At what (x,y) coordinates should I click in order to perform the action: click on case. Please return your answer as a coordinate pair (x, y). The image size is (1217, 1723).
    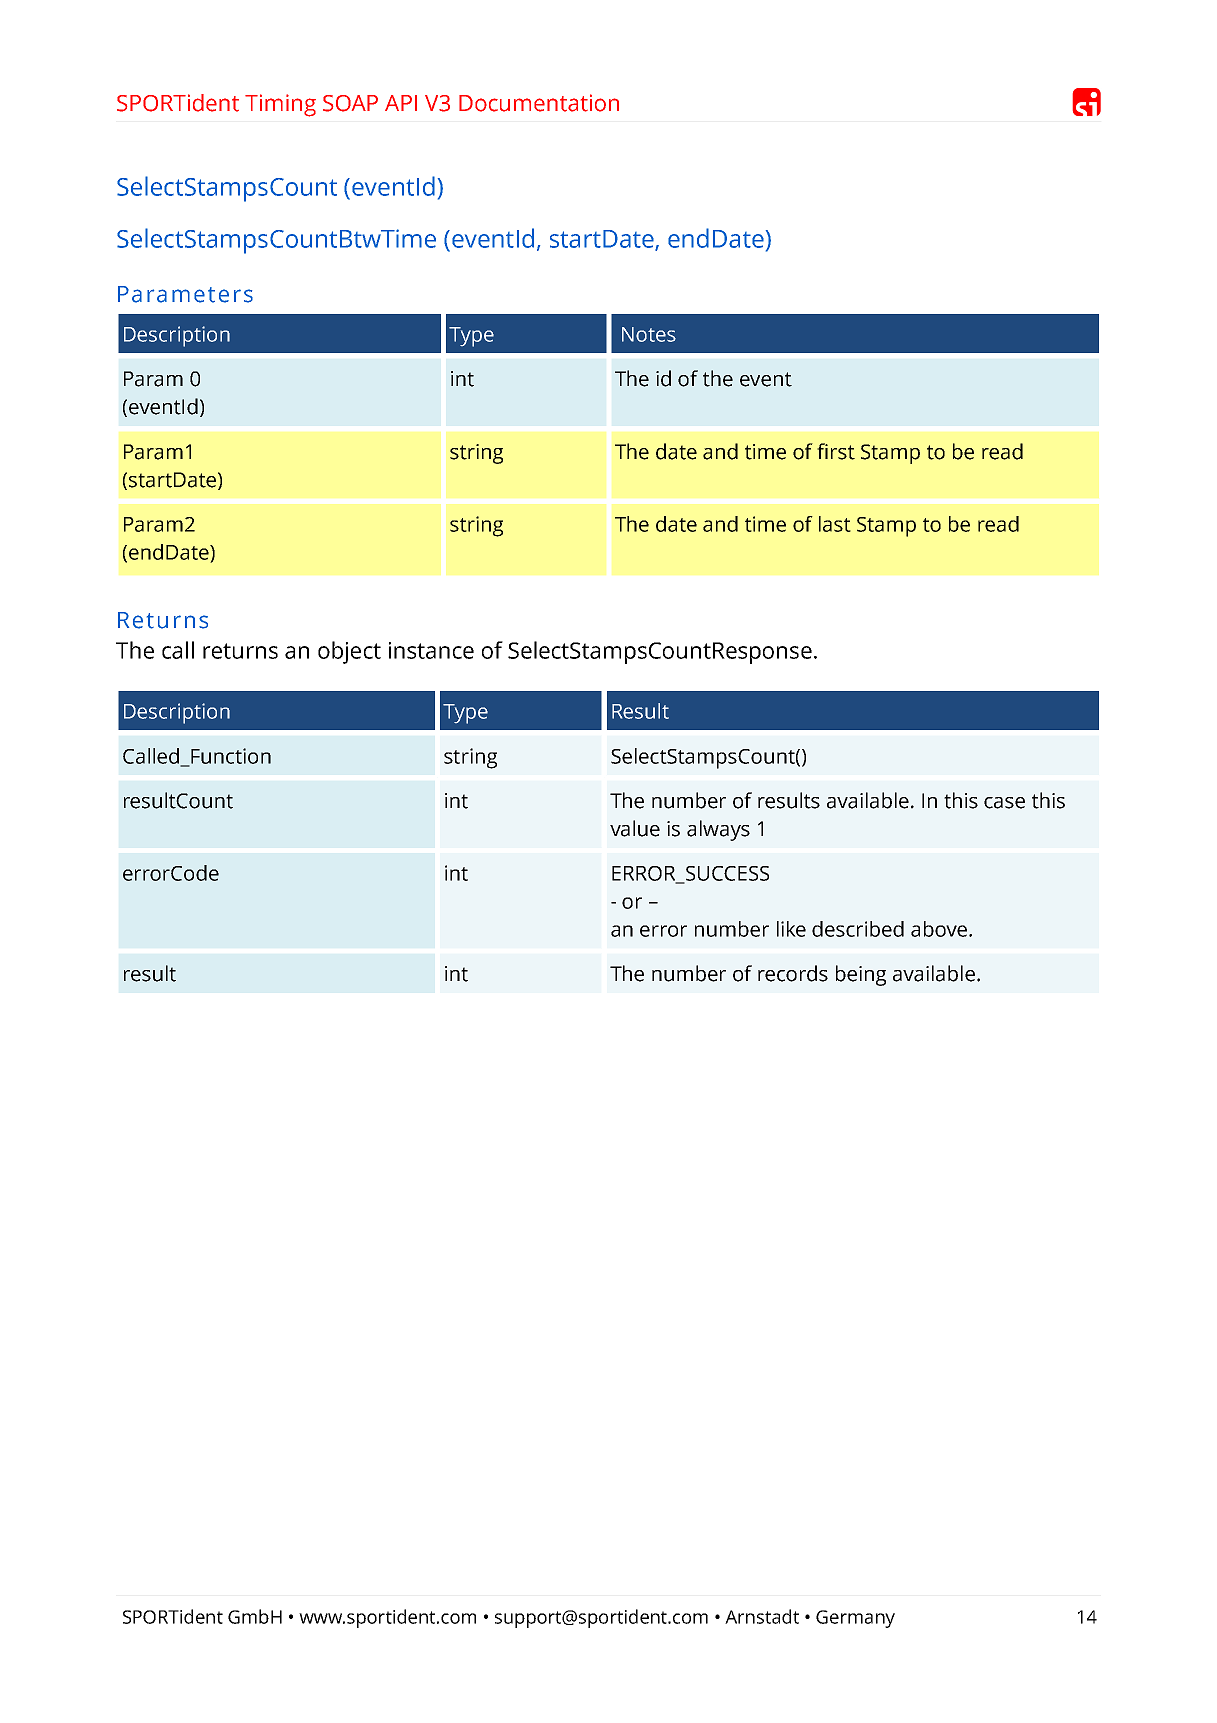
    Looking at the image, I should click on (1004, 803).
